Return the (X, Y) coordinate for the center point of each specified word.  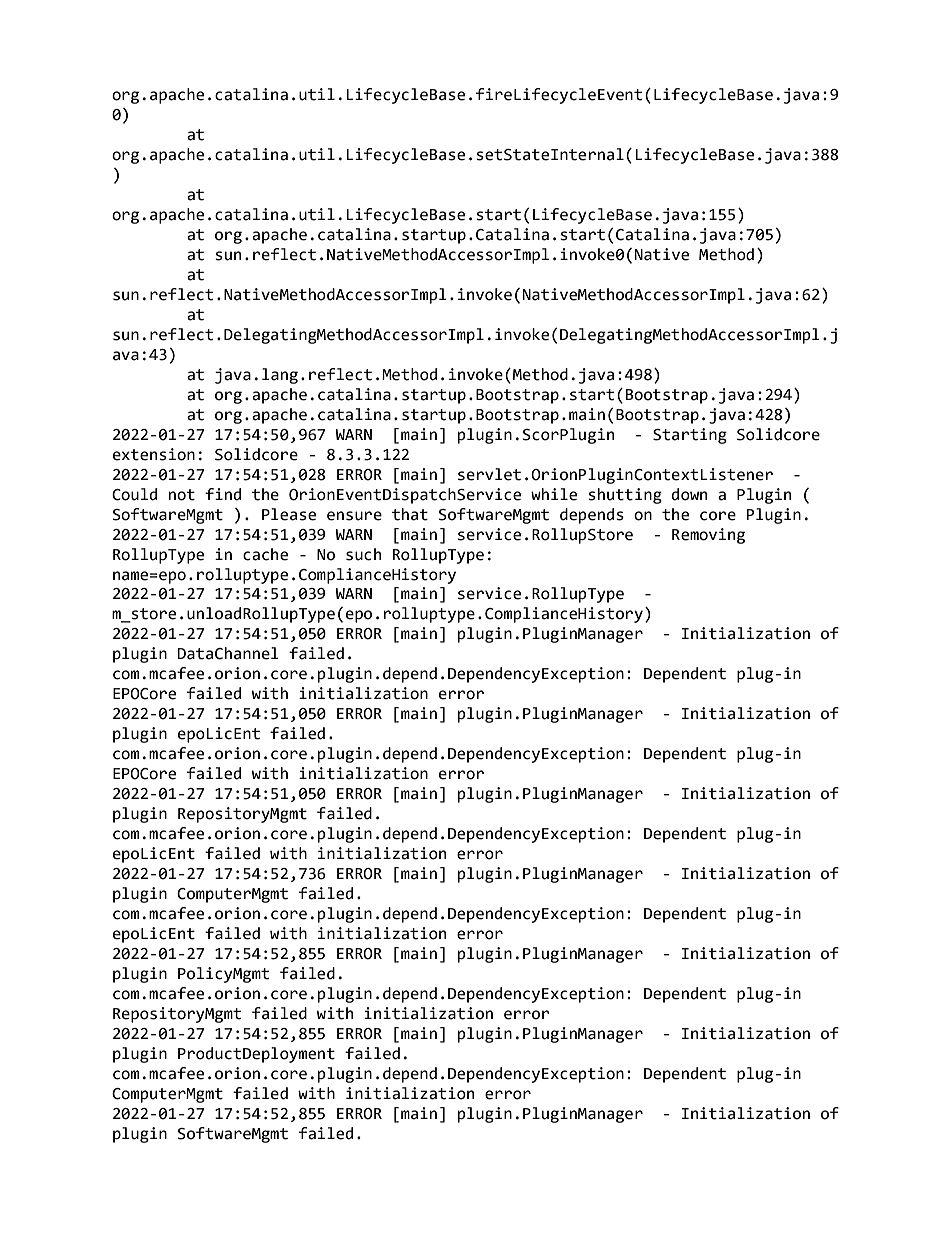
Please (289, 514)
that (410, 514)
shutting (625, 496)
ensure (354, 516)
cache (265, 554)
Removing (708, 536)
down (689, 494)
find (223, 494)
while (554, 494)
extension (154, 454)
